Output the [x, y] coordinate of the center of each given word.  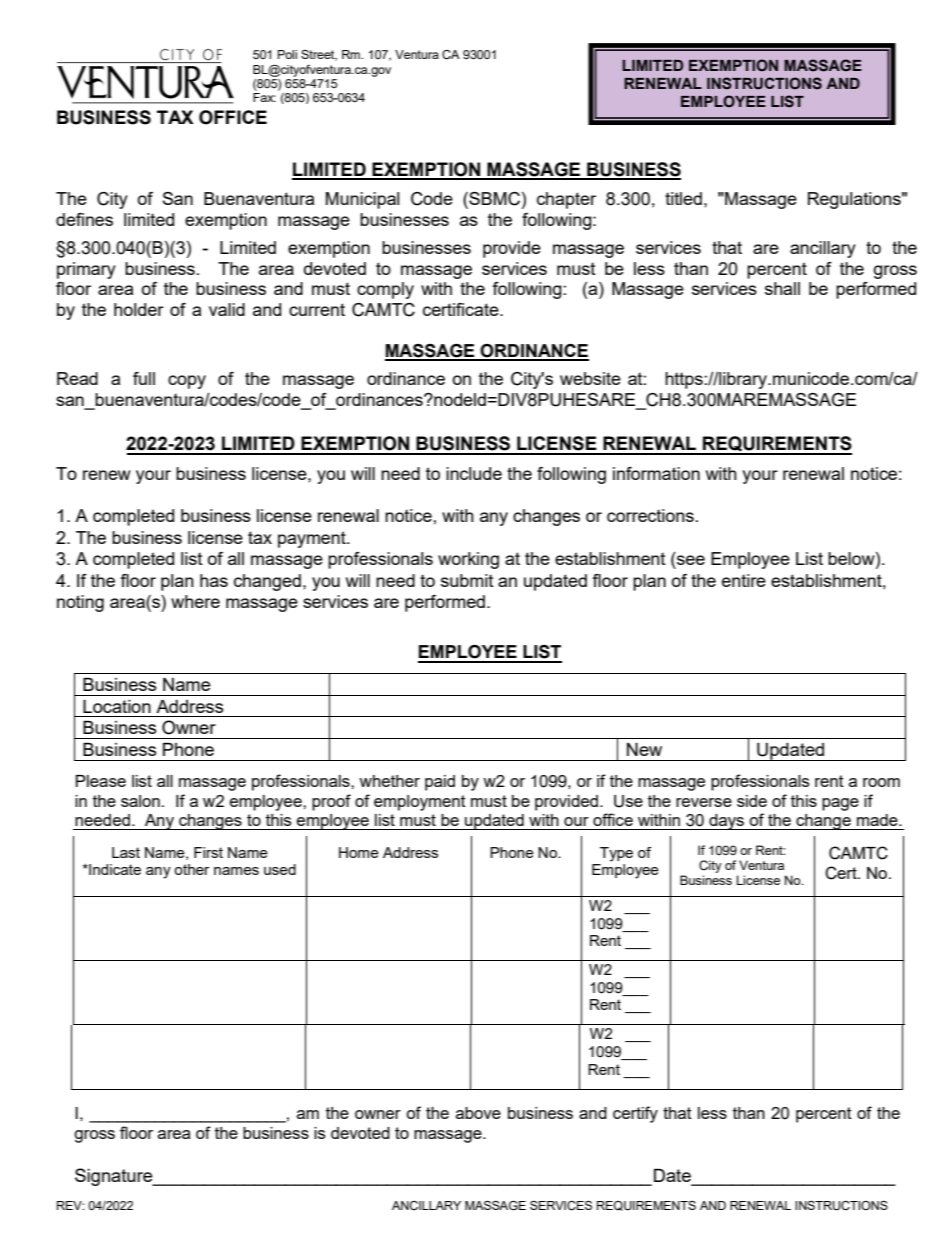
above [478, 1113]
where [195, 601]
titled [683, 198]
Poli [287, 54]
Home [359, 852]
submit [467, 580]
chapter [566, 200]
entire [744, 580]
